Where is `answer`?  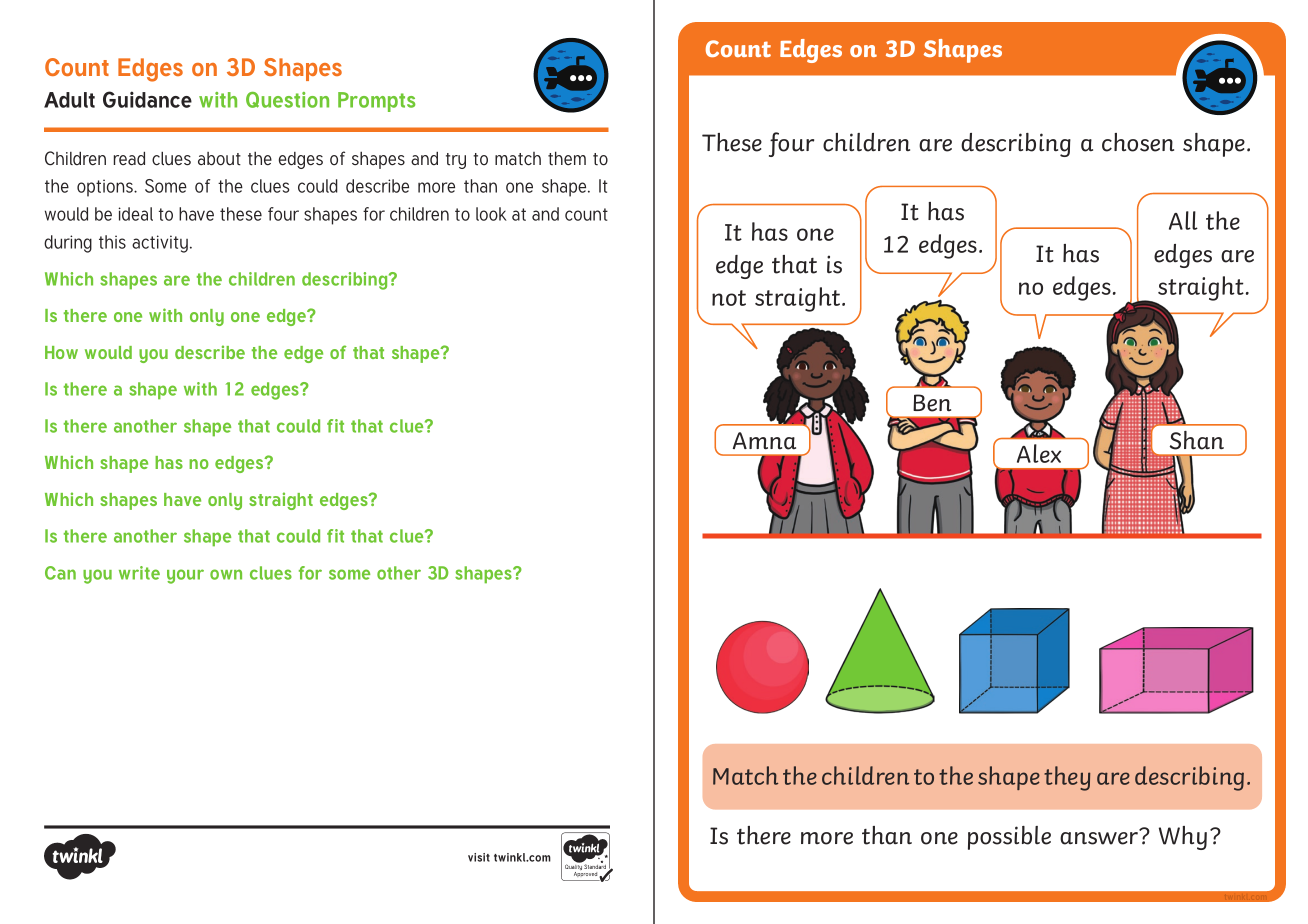 answer is located at coordinates (1100, 837).
